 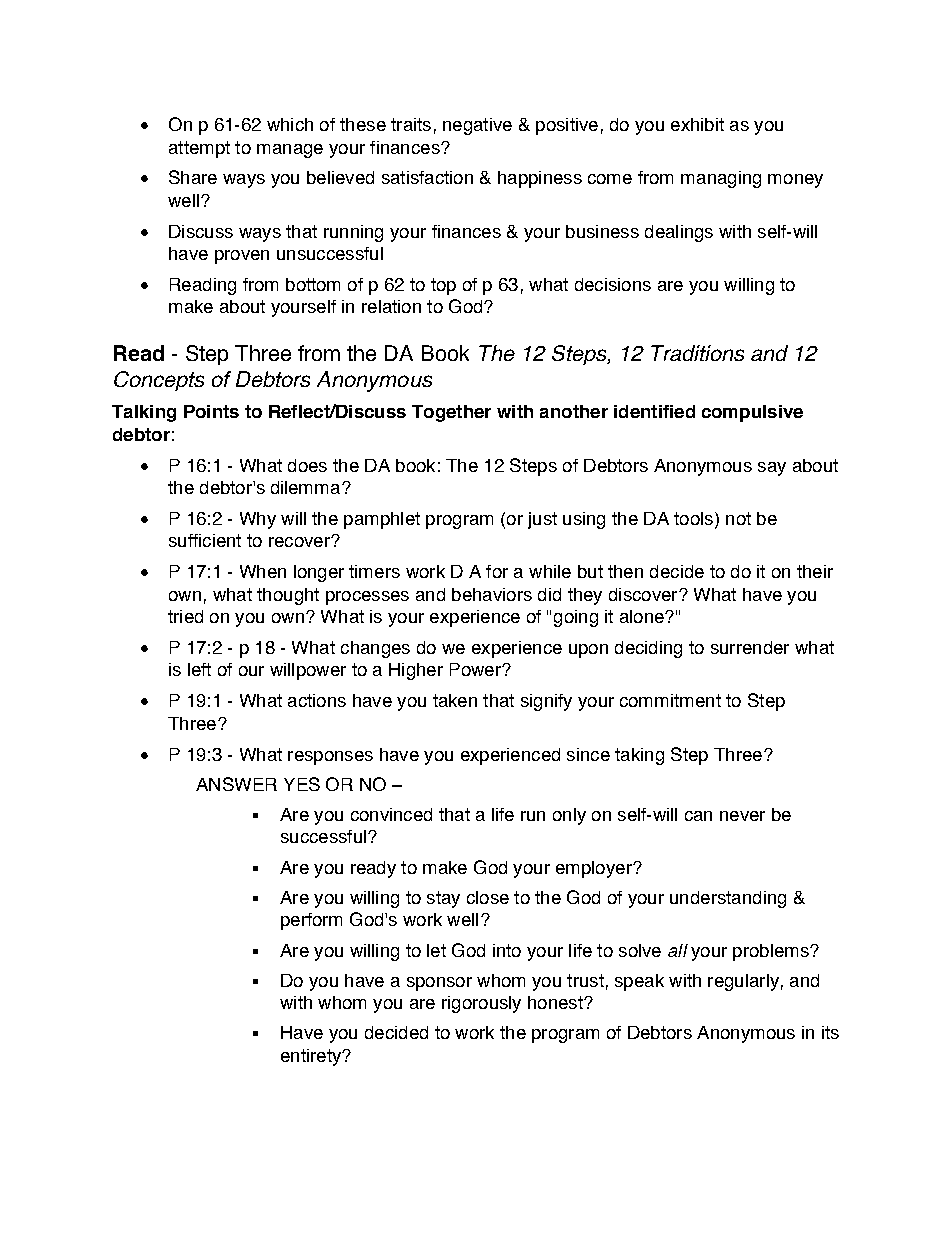 What do you see at coordinates (391, 814) in the document?
I see `convinced` at bounding box center [391, 814].
